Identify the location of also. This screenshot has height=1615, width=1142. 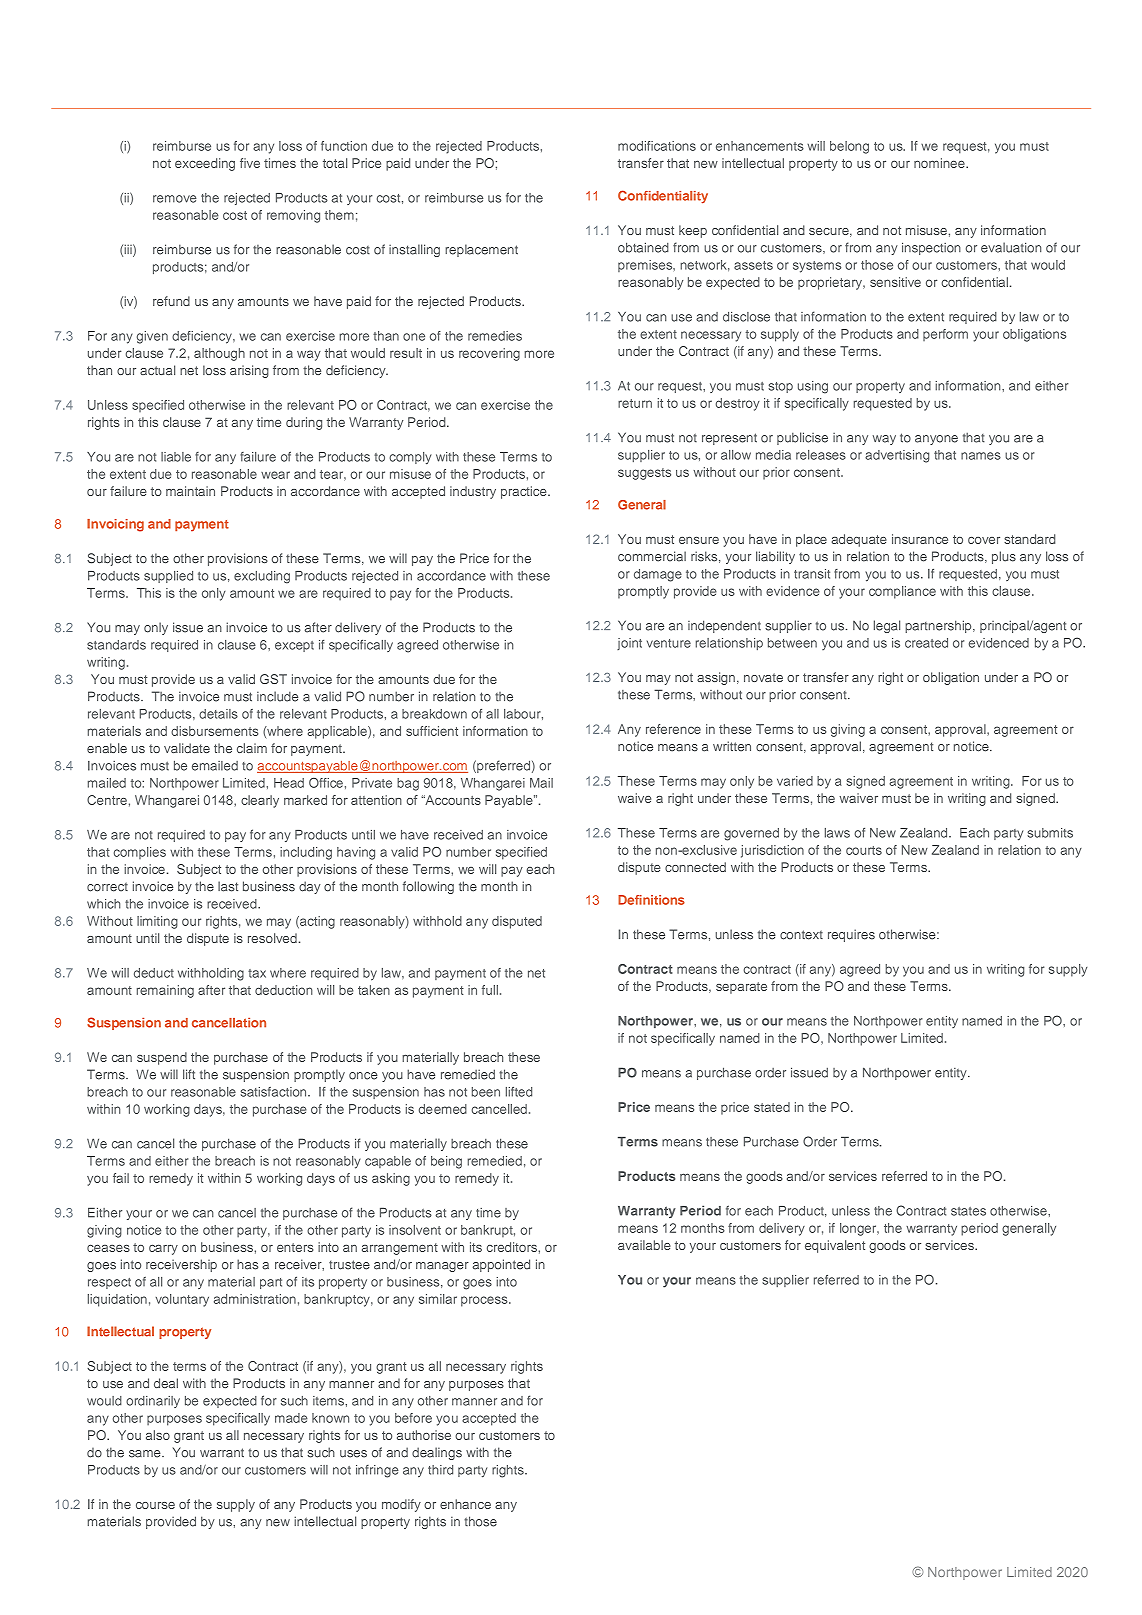
(158, 1435).
